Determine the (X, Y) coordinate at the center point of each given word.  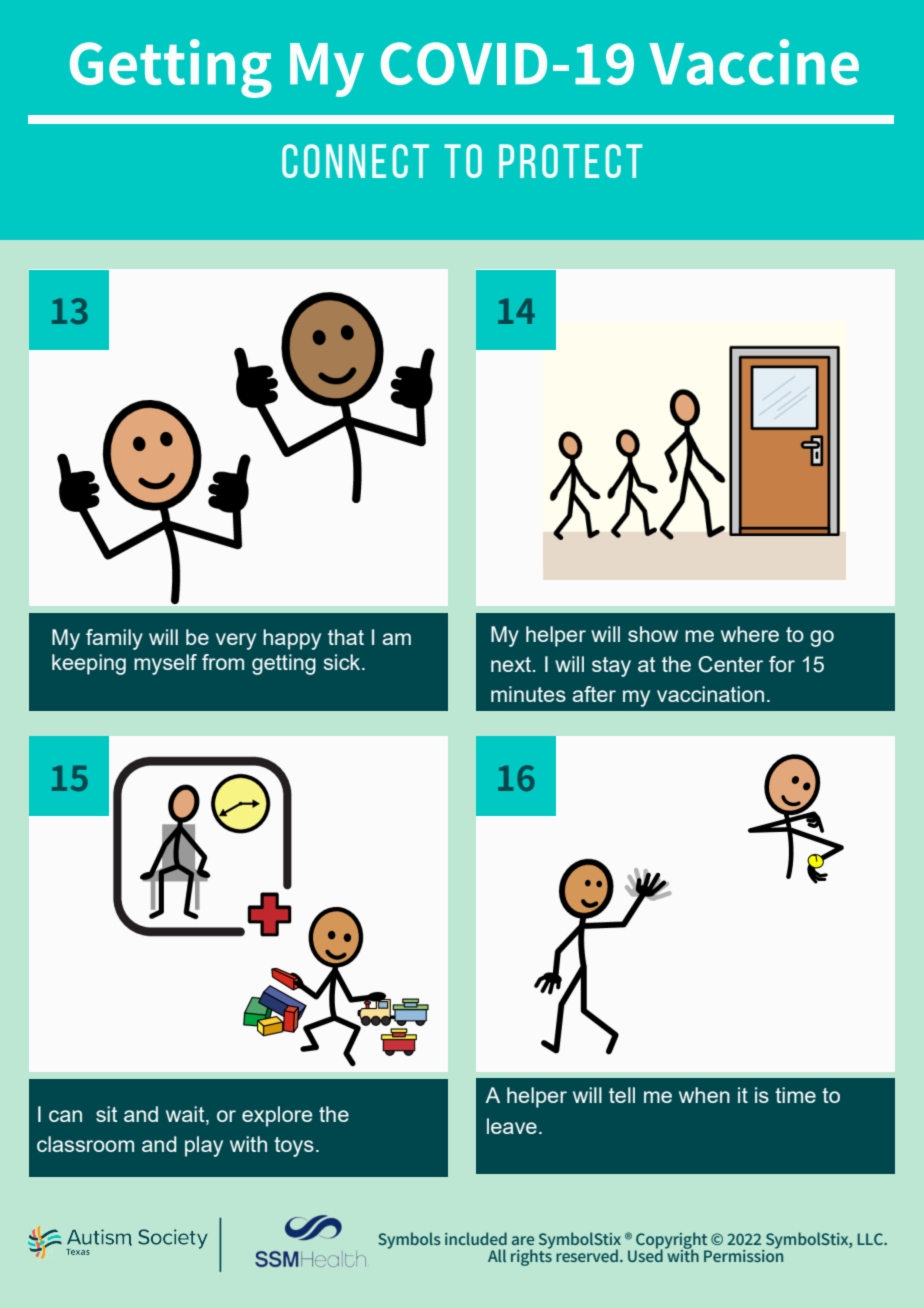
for (782, 664)
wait (186, 1115)
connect (355, 161)
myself (165, 664)
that (346, 637)
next (512, 664)
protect (570, 161)
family (114, 639)
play (204, 1146)
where (750, 634)
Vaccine (754, 62)
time (795, 1095)
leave (512, 1126)
